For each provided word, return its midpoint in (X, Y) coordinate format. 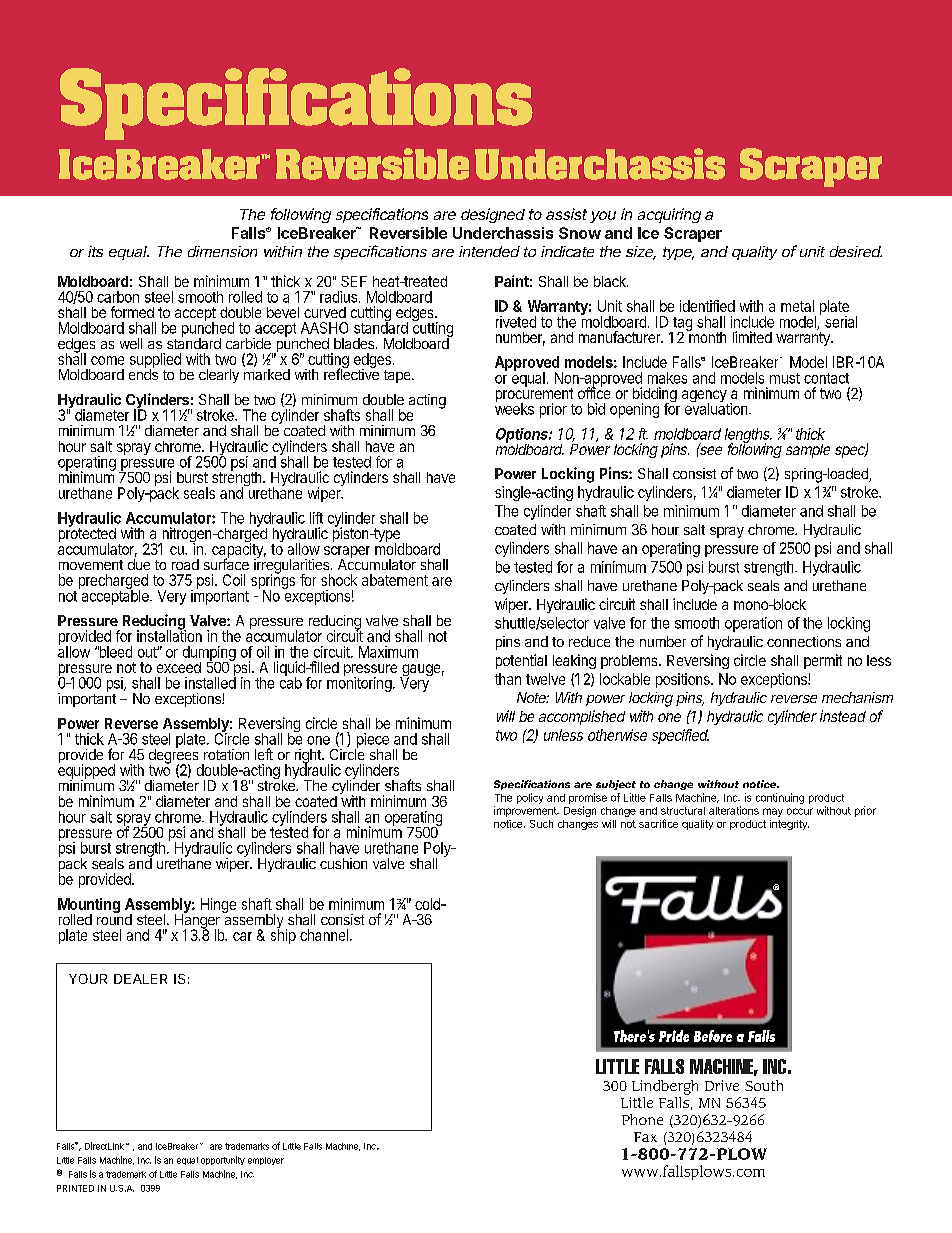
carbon (118, 297)
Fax (645, 1137)
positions (684, 680)
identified (707, 306)
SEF (354, 281)
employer (266, 1161)
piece (372, 741)
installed (210, 682)
